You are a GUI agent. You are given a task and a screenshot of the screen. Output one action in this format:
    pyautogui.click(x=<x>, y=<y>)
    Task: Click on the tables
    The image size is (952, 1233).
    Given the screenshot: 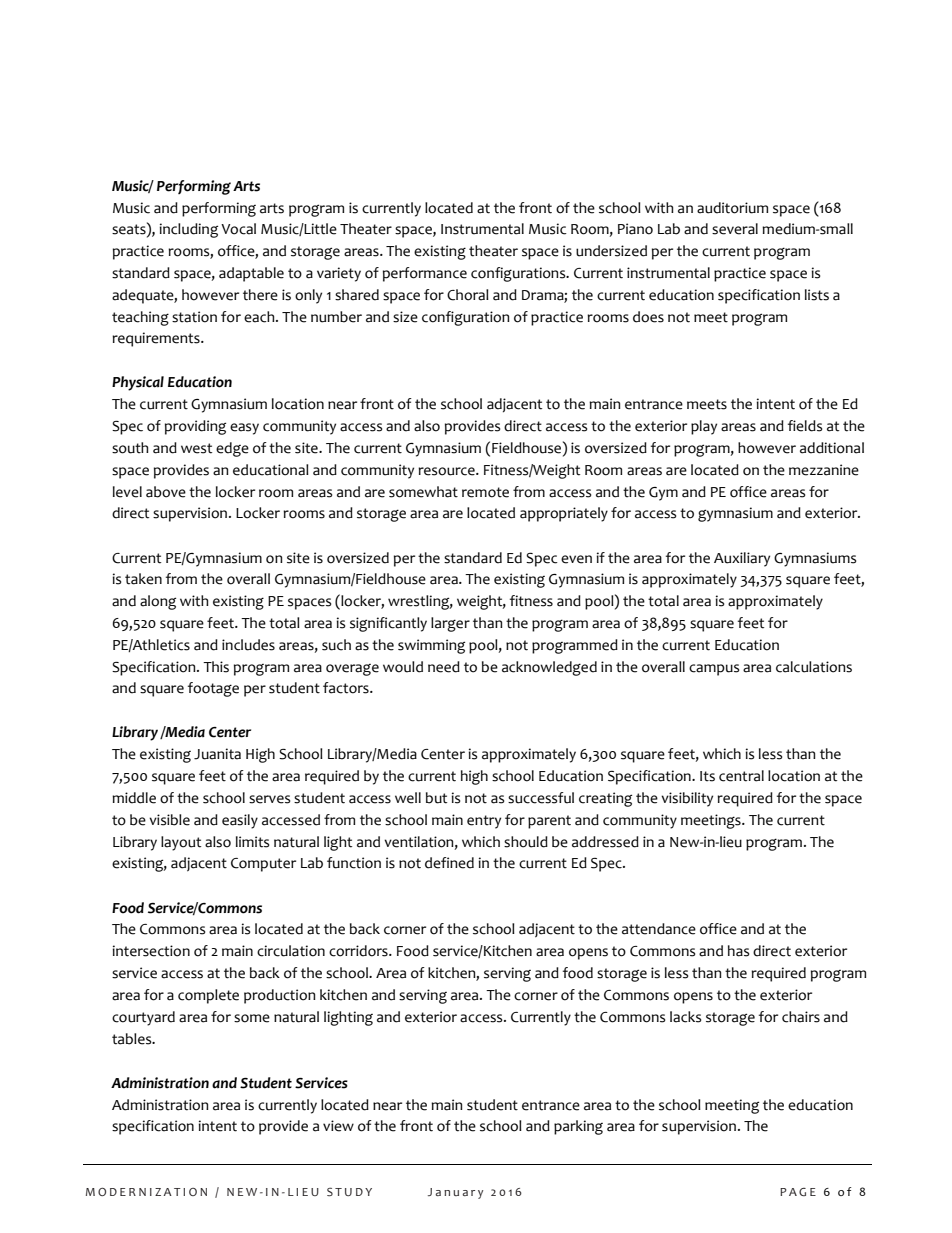 What is the action you would take?
    pyautogui.click(x=133, y=1039)
